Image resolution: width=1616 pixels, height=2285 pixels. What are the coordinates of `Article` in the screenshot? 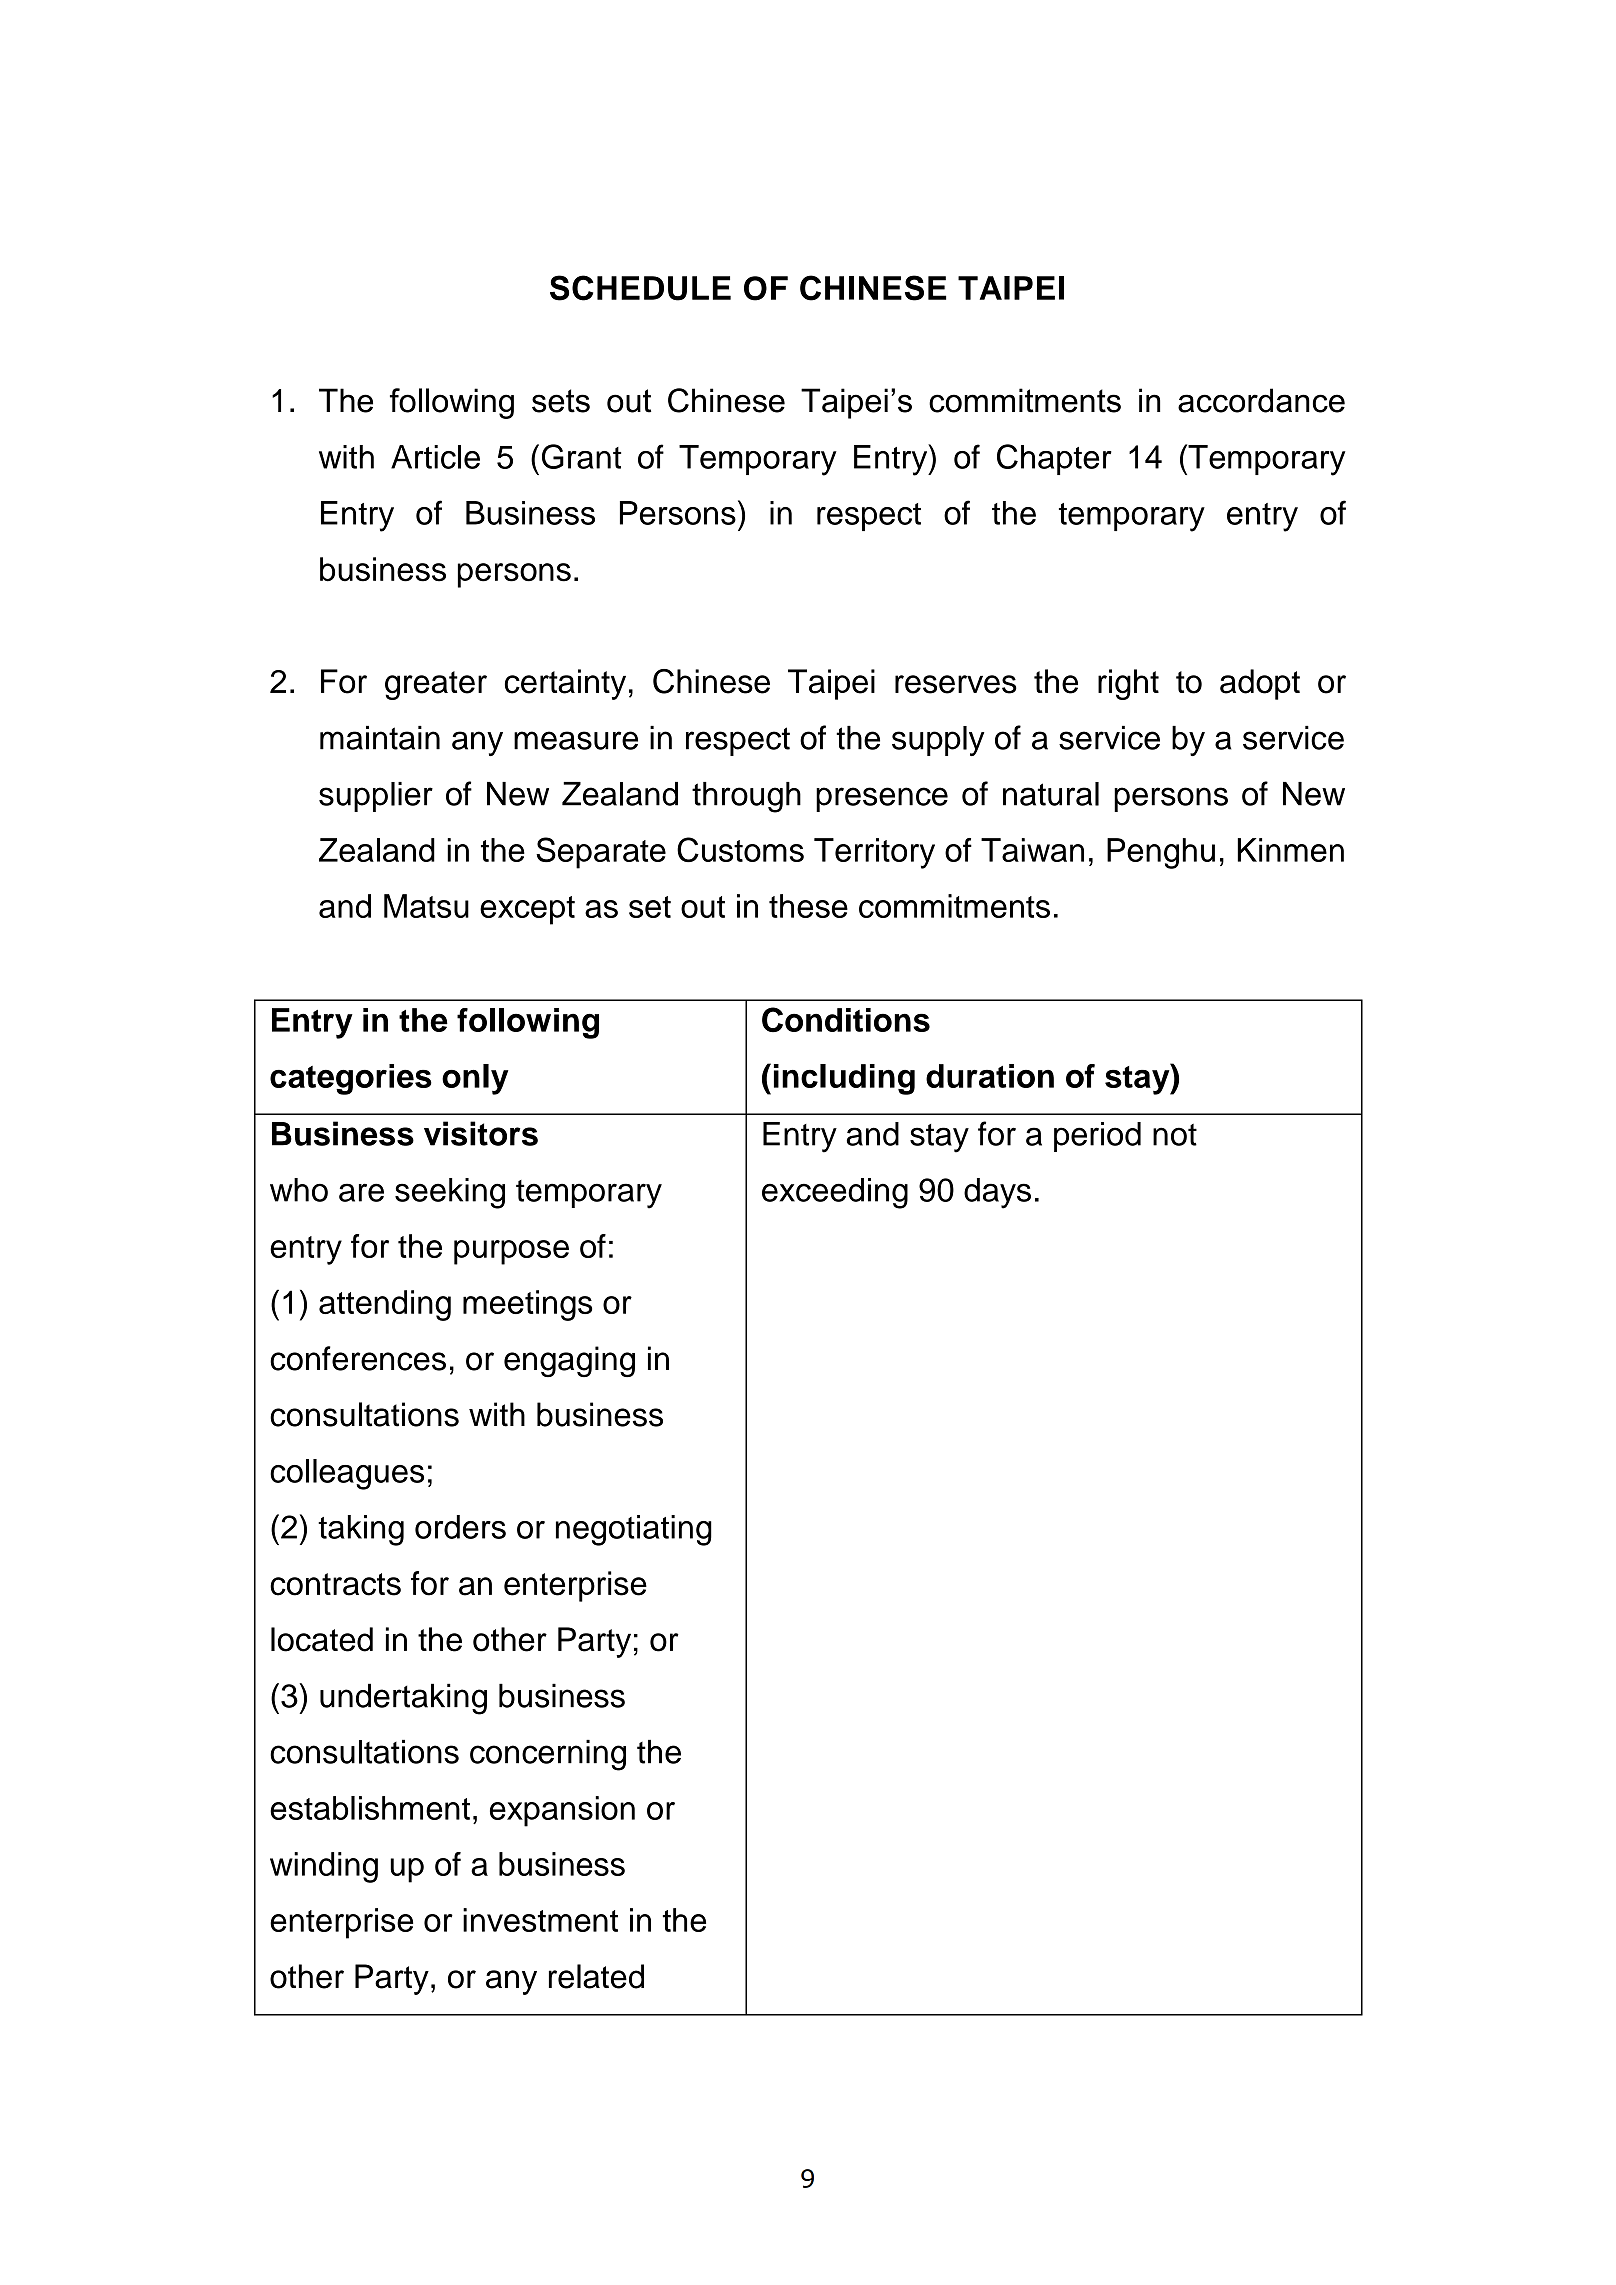 It's located at (435, 457).
